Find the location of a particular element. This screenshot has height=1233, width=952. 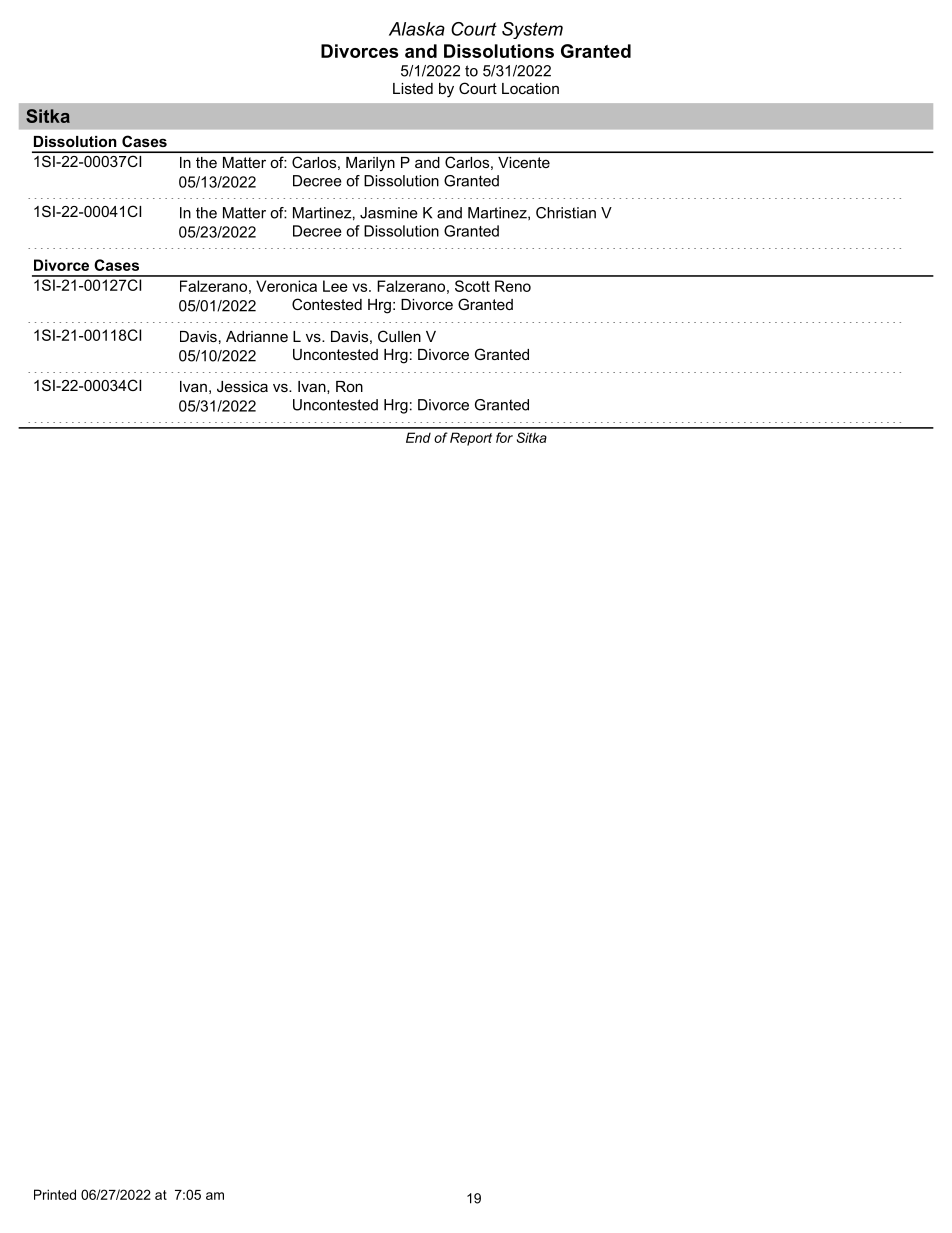

Reno is located at coordinates (513, 286).
